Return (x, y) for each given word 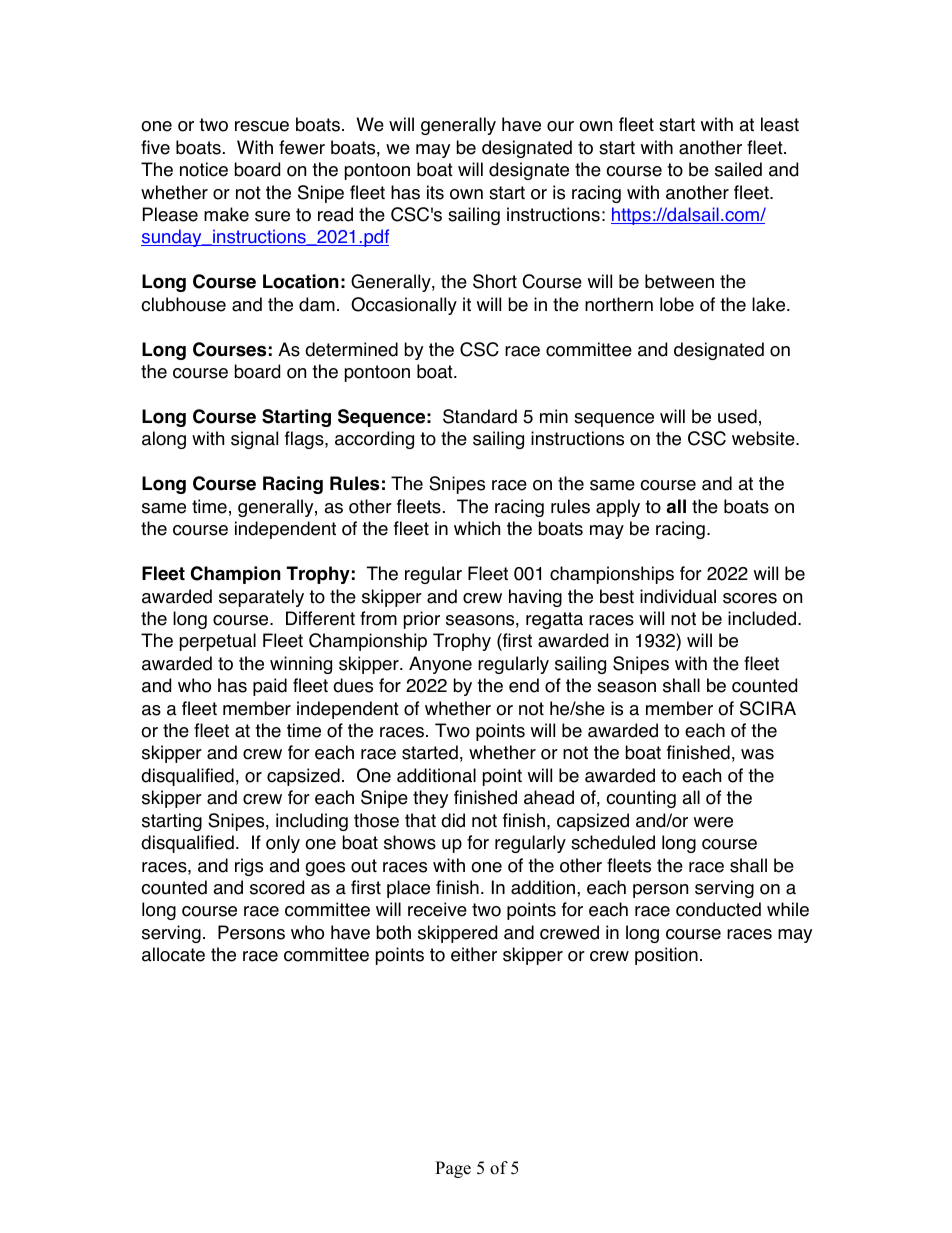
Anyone (440, 665)
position (666, 956)
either (474, 954)
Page (453, 1169)
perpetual (218, 642)
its (435, 192)
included (762, 618)
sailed (738, 169)
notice (204, 169)
